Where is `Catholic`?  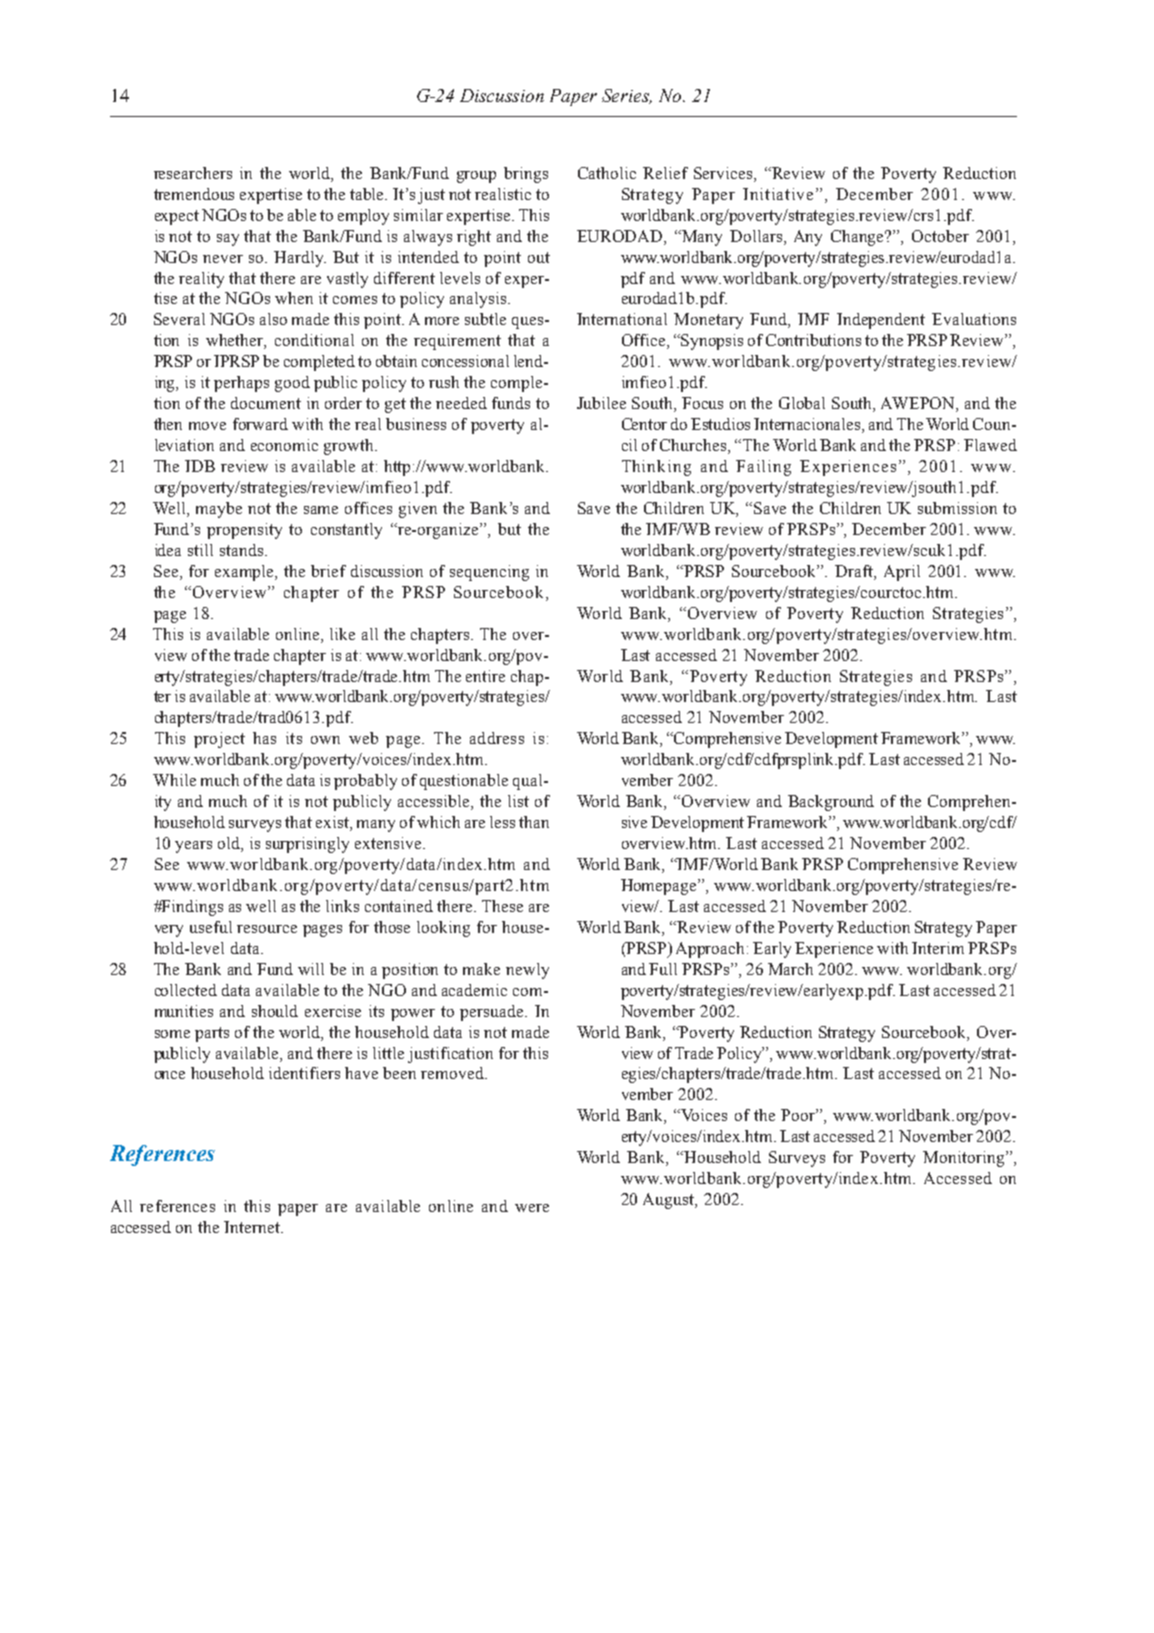
Catholic is located at coordinates (607, 173).
